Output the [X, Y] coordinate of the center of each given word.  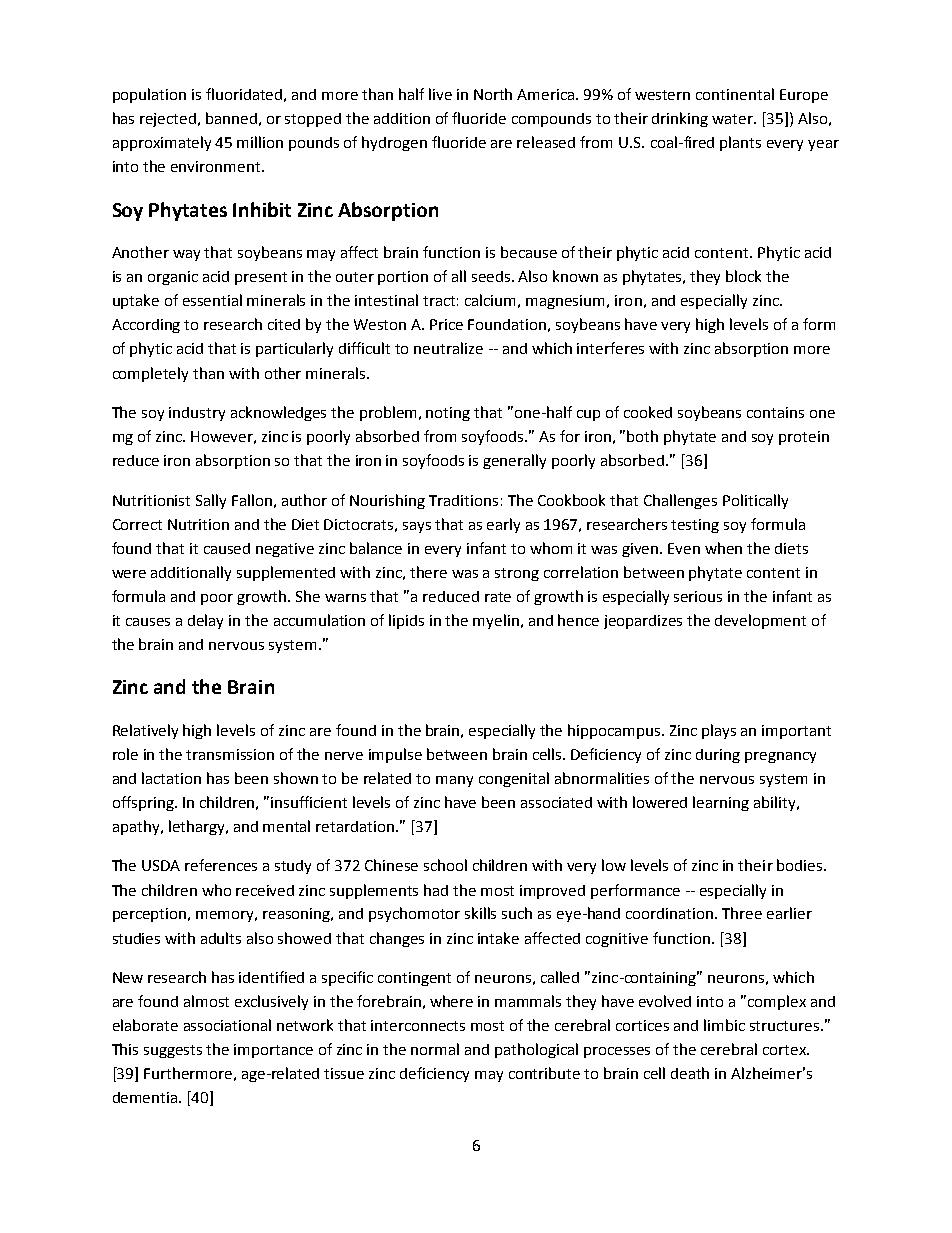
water [734, 119]
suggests [173, 1051]
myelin [496, 621]
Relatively [145, 731]
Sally [211, 501]
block [743, 276]
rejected [169, 120]
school [445, 865]
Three [742, 913]
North [493, 94]
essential [212, 300]
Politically [755, 501]
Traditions [463, 500]
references [221, 865]
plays [719, 731]
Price [446, 324]
